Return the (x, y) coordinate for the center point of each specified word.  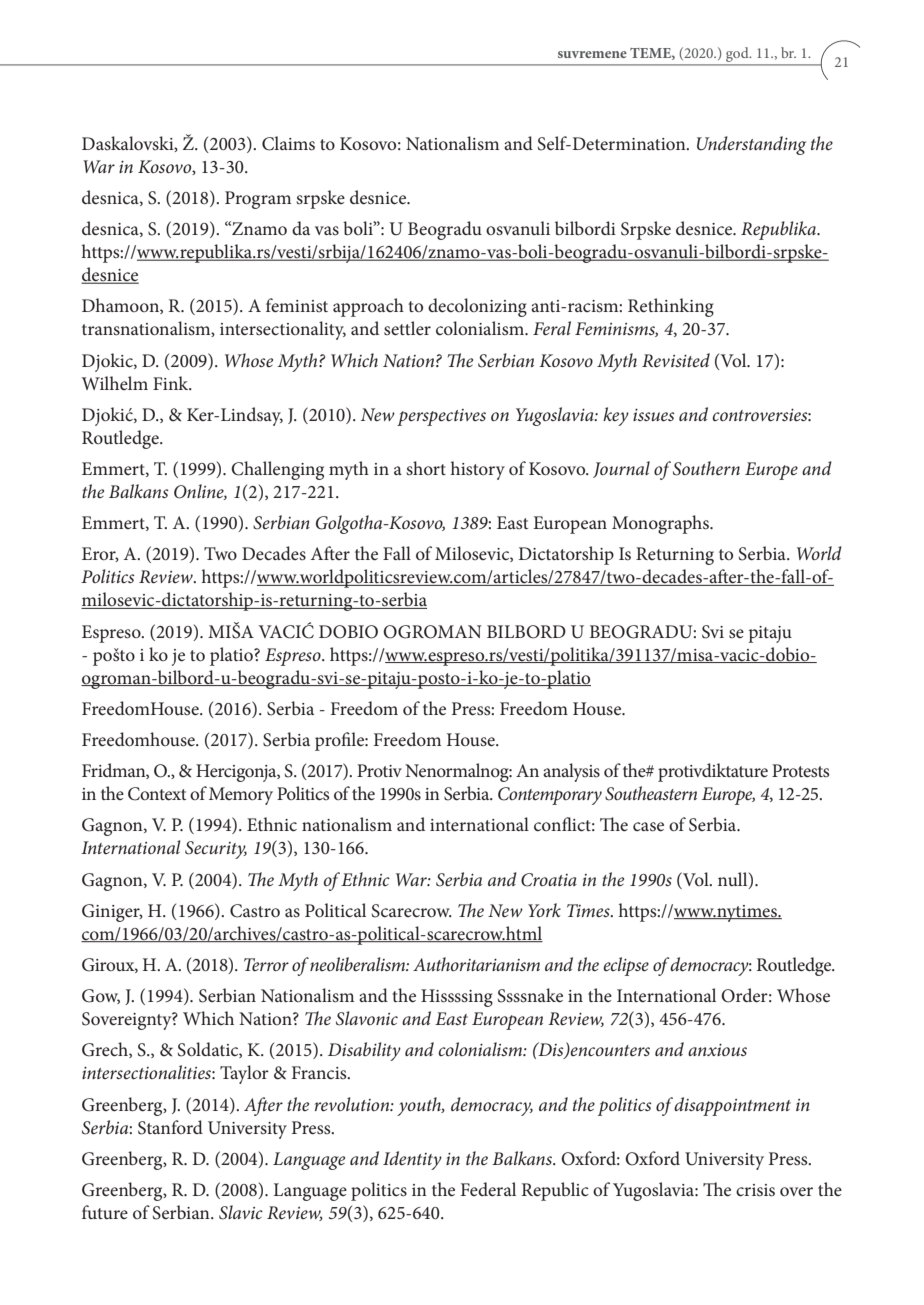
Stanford (170, 1127)
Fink (172, 383)
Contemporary (550, 796)
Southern (706, 468)
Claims (288, 143)
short (426, 468)
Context (157, 794)
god (738, 54)
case (648, 827)
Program (258, 200)
